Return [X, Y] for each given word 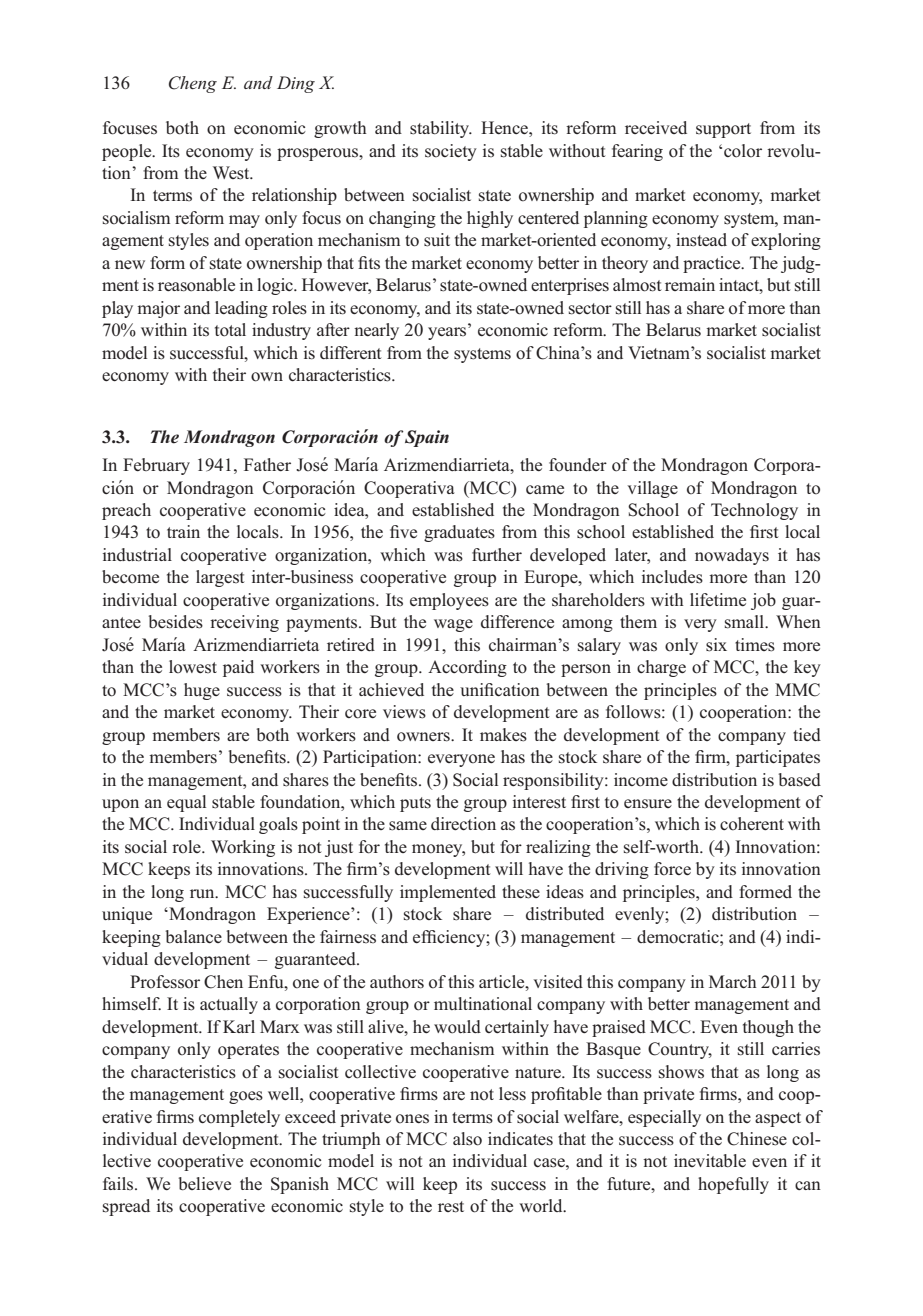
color [743, 151]
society [451, 152]
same [408, 826]
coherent [752, 824]
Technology [754, 511]
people [128, 152]
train [183, 531]
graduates [459, 533]
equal [186, 803]
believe [204, 1183]
